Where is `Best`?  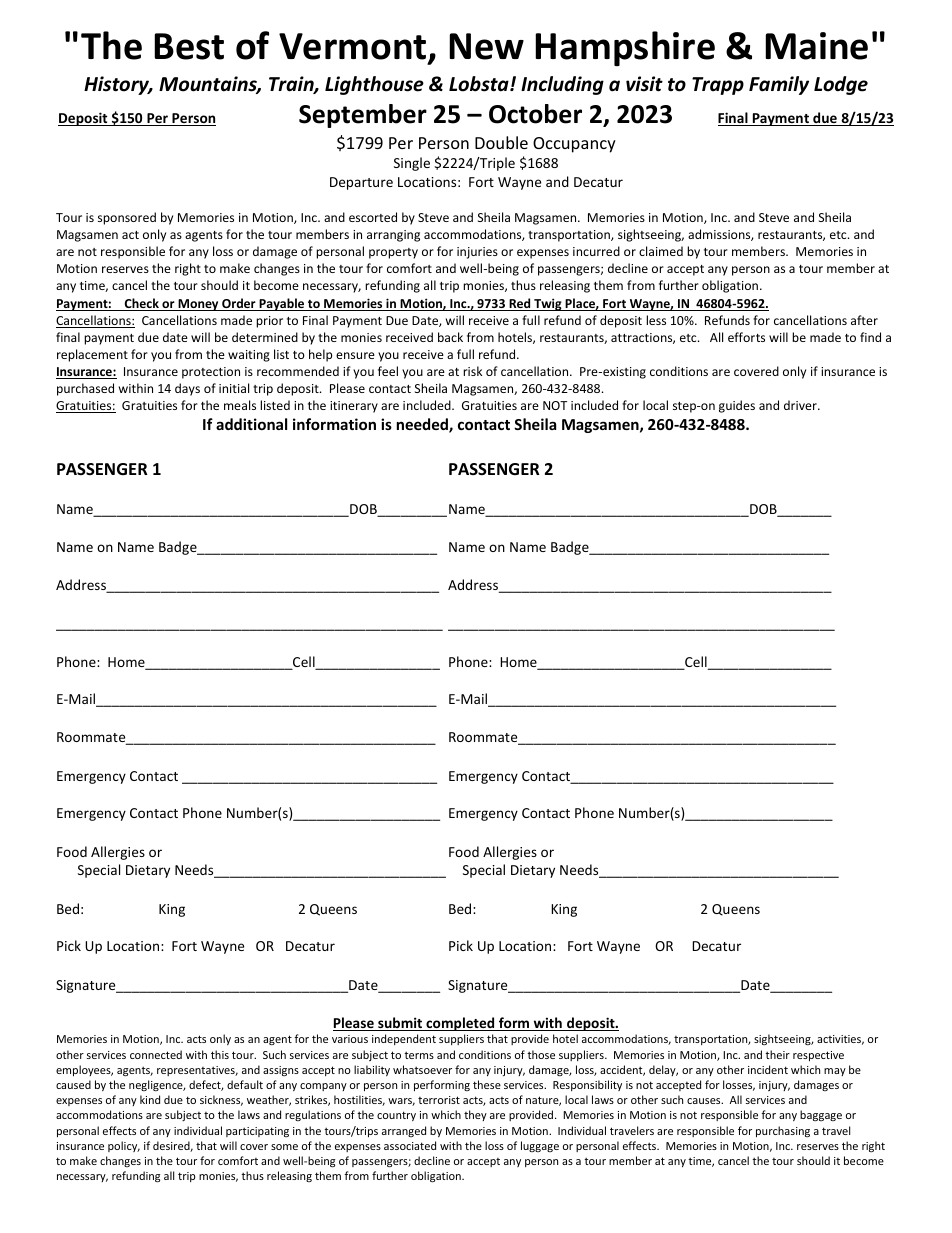
Best is located at coordinates (189, 46).
